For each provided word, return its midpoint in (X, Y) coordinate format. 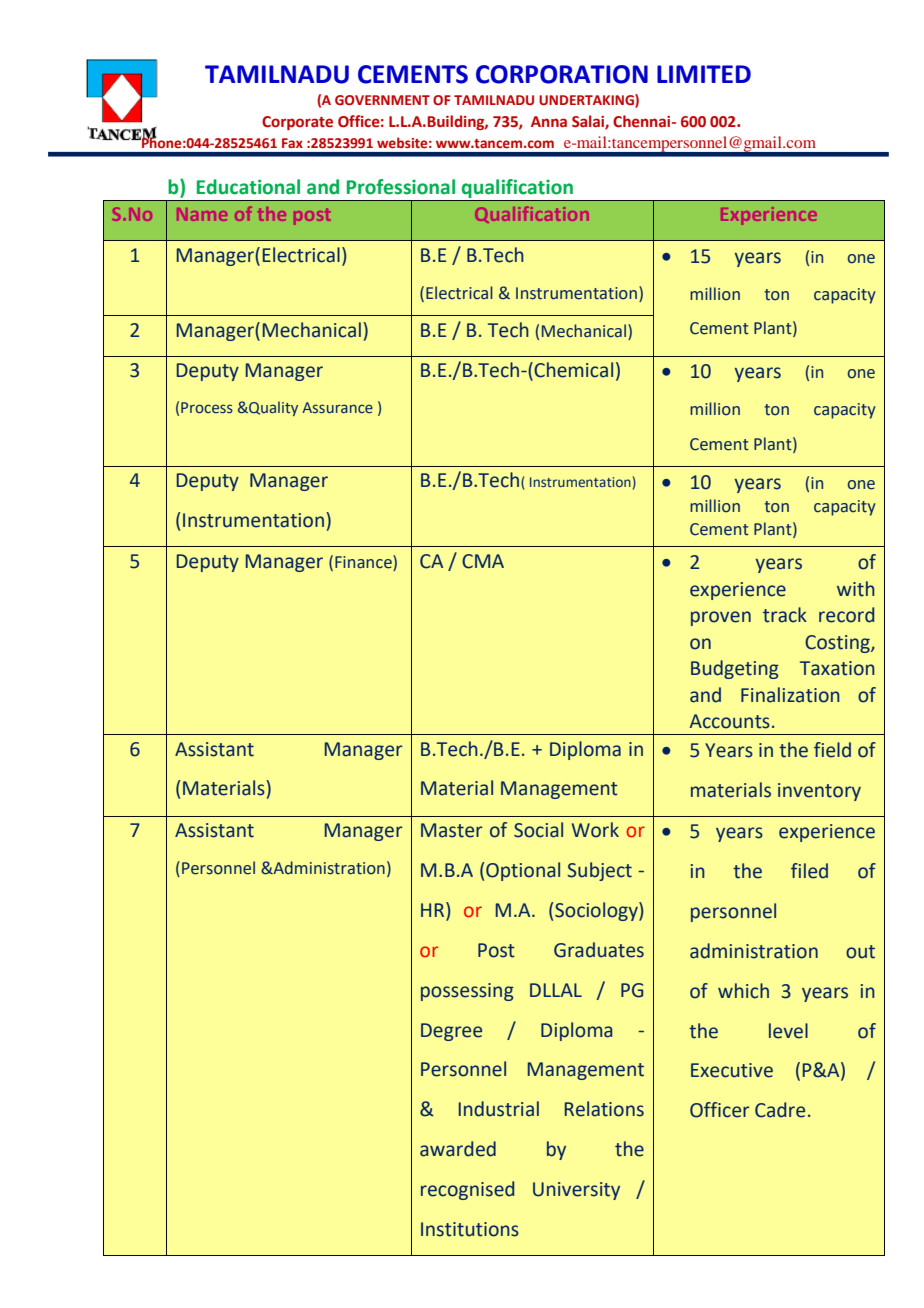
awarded (458, 1149)
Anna (549, 122)
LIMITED (704, 74)
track (785, 615)
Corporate (297, 123)
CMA (483, 561)
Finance (364, 563)
